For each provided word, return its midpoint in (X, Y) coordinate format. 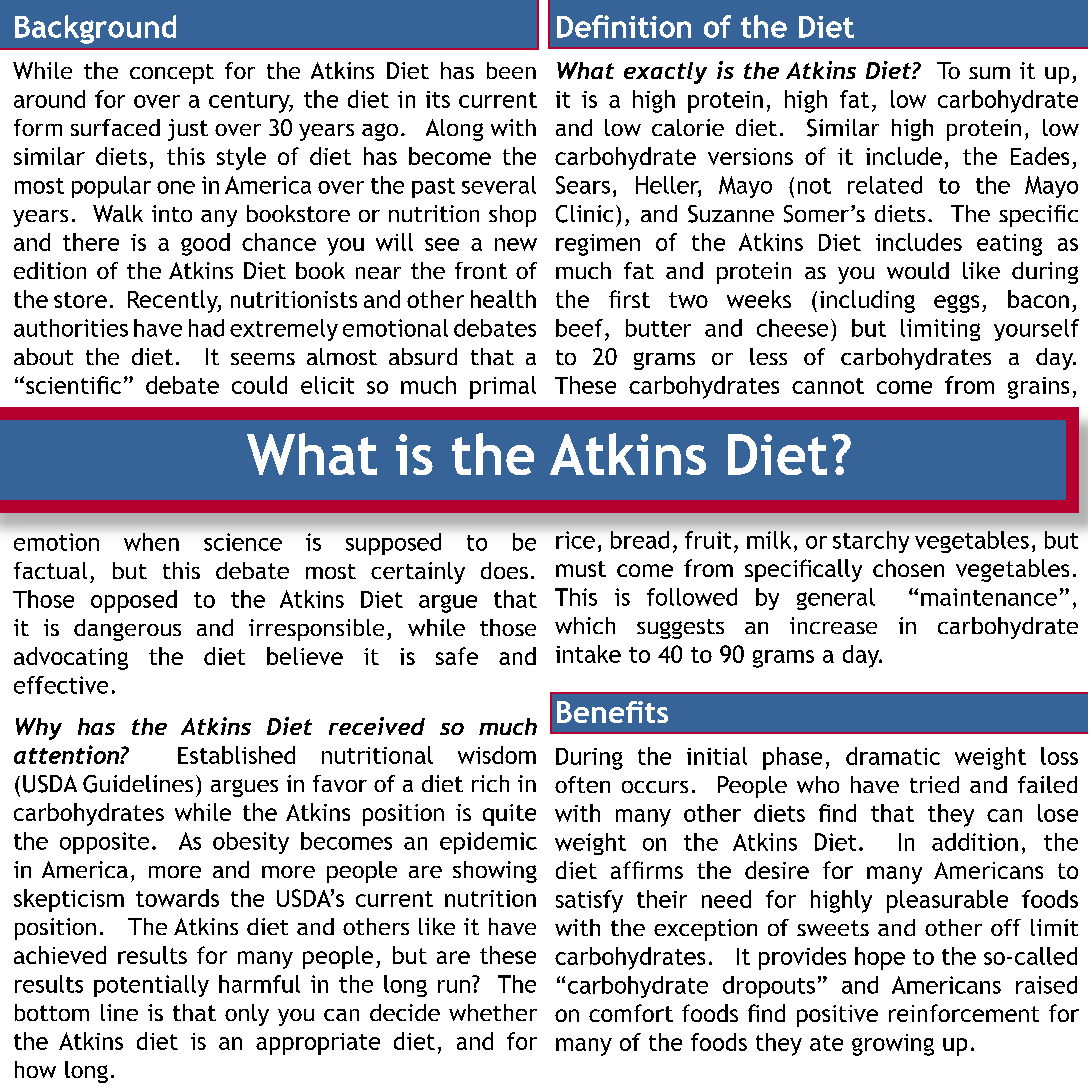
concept (172, 74)
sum (989, 73)
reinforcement (964, 1013)
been (511, 70)
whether (493, 1012)
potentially (151, 986)
